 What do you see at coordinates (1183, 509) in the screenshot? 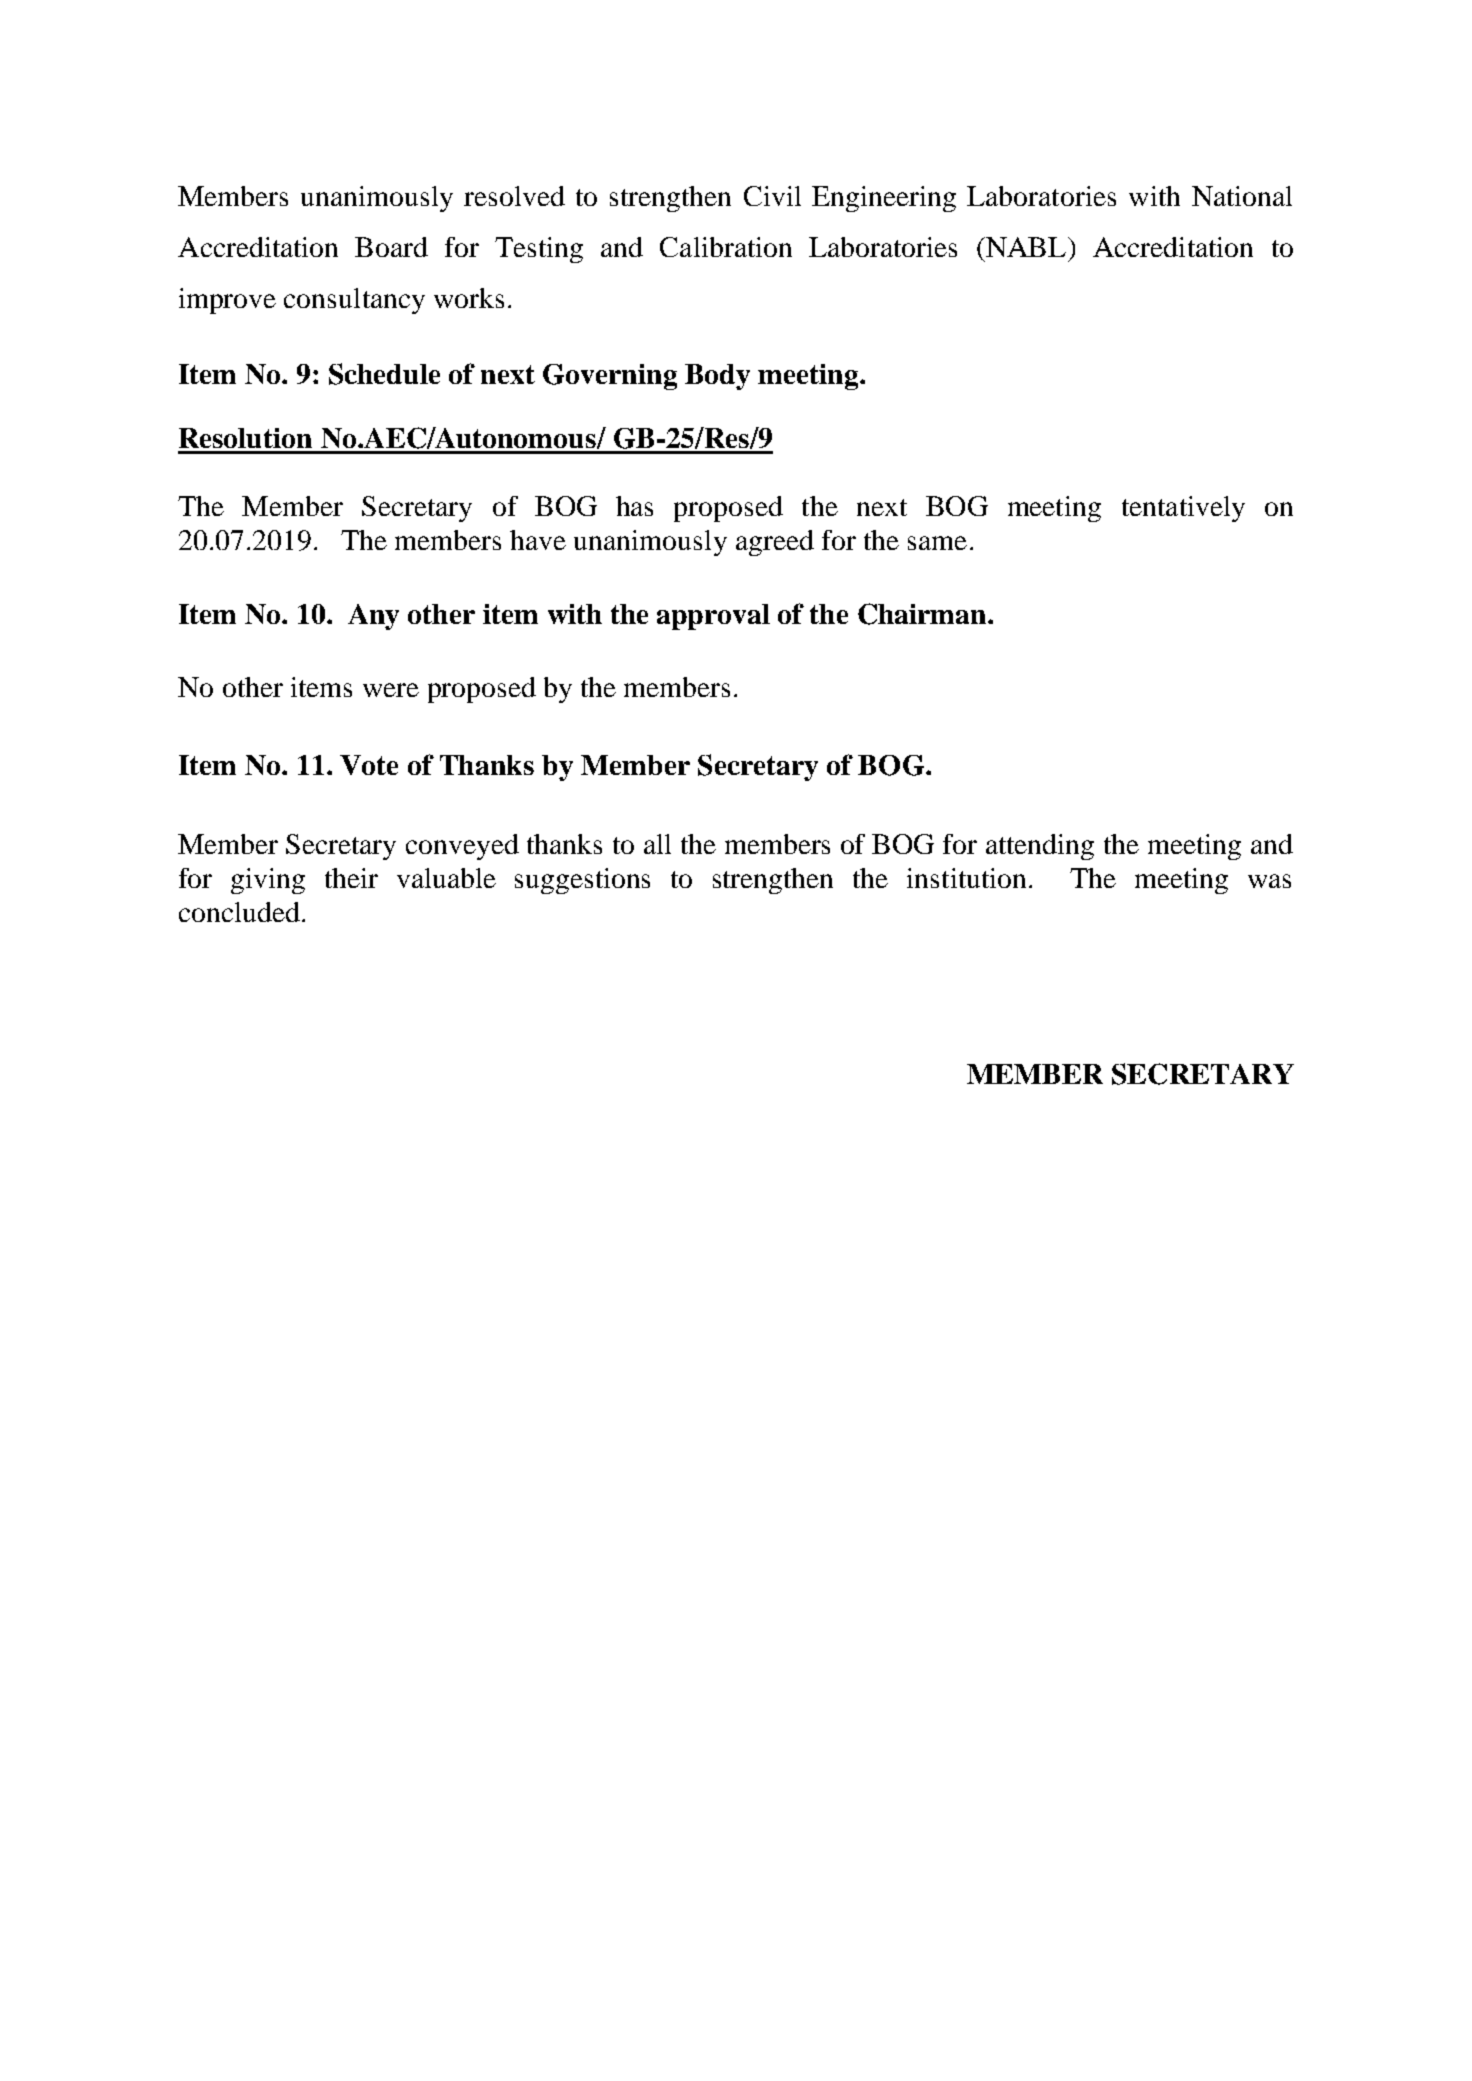
I see `tentatively` at bounding box center [1183, 509].
